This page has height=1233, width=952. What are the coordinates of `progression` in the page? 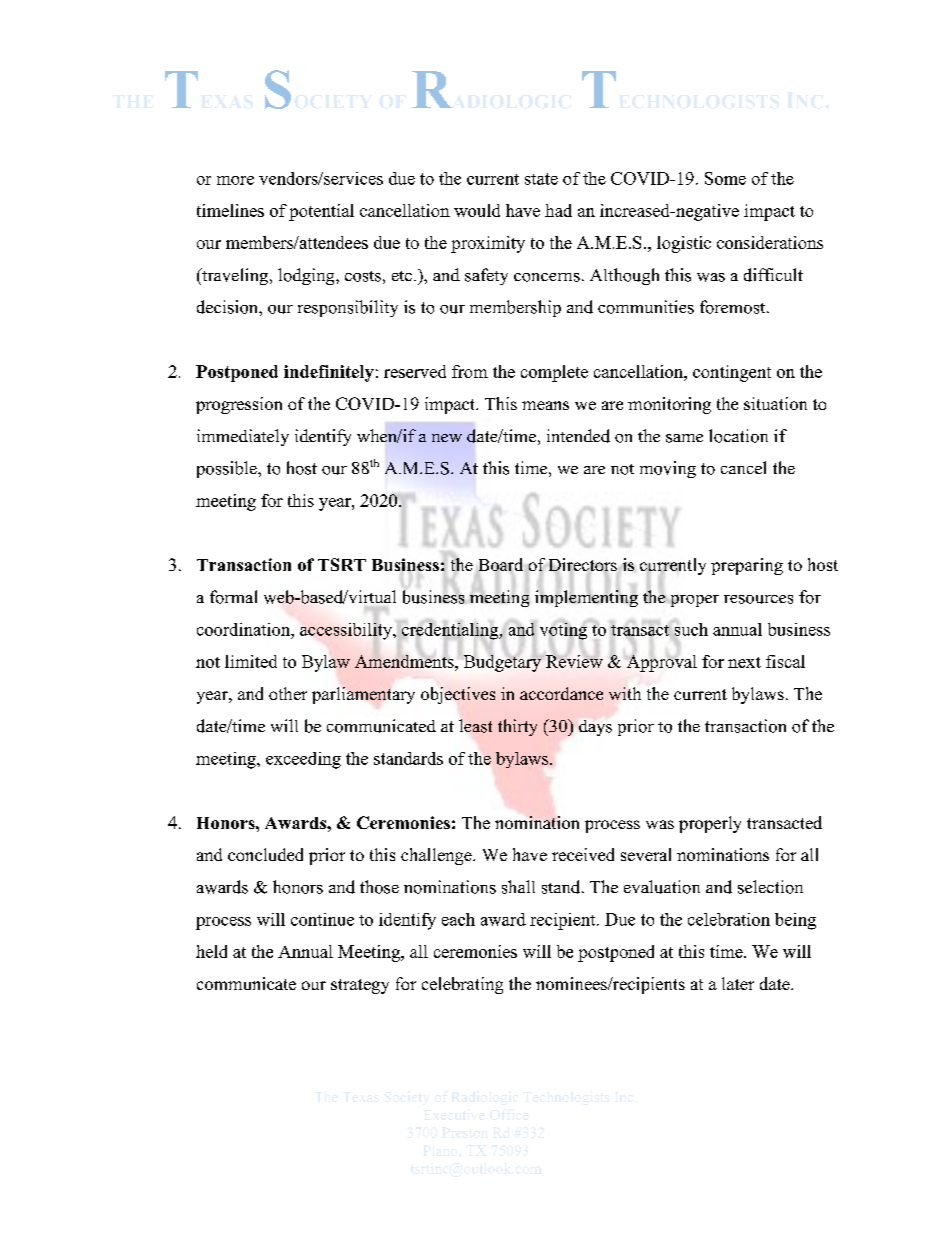 It's located at (239, 405).
